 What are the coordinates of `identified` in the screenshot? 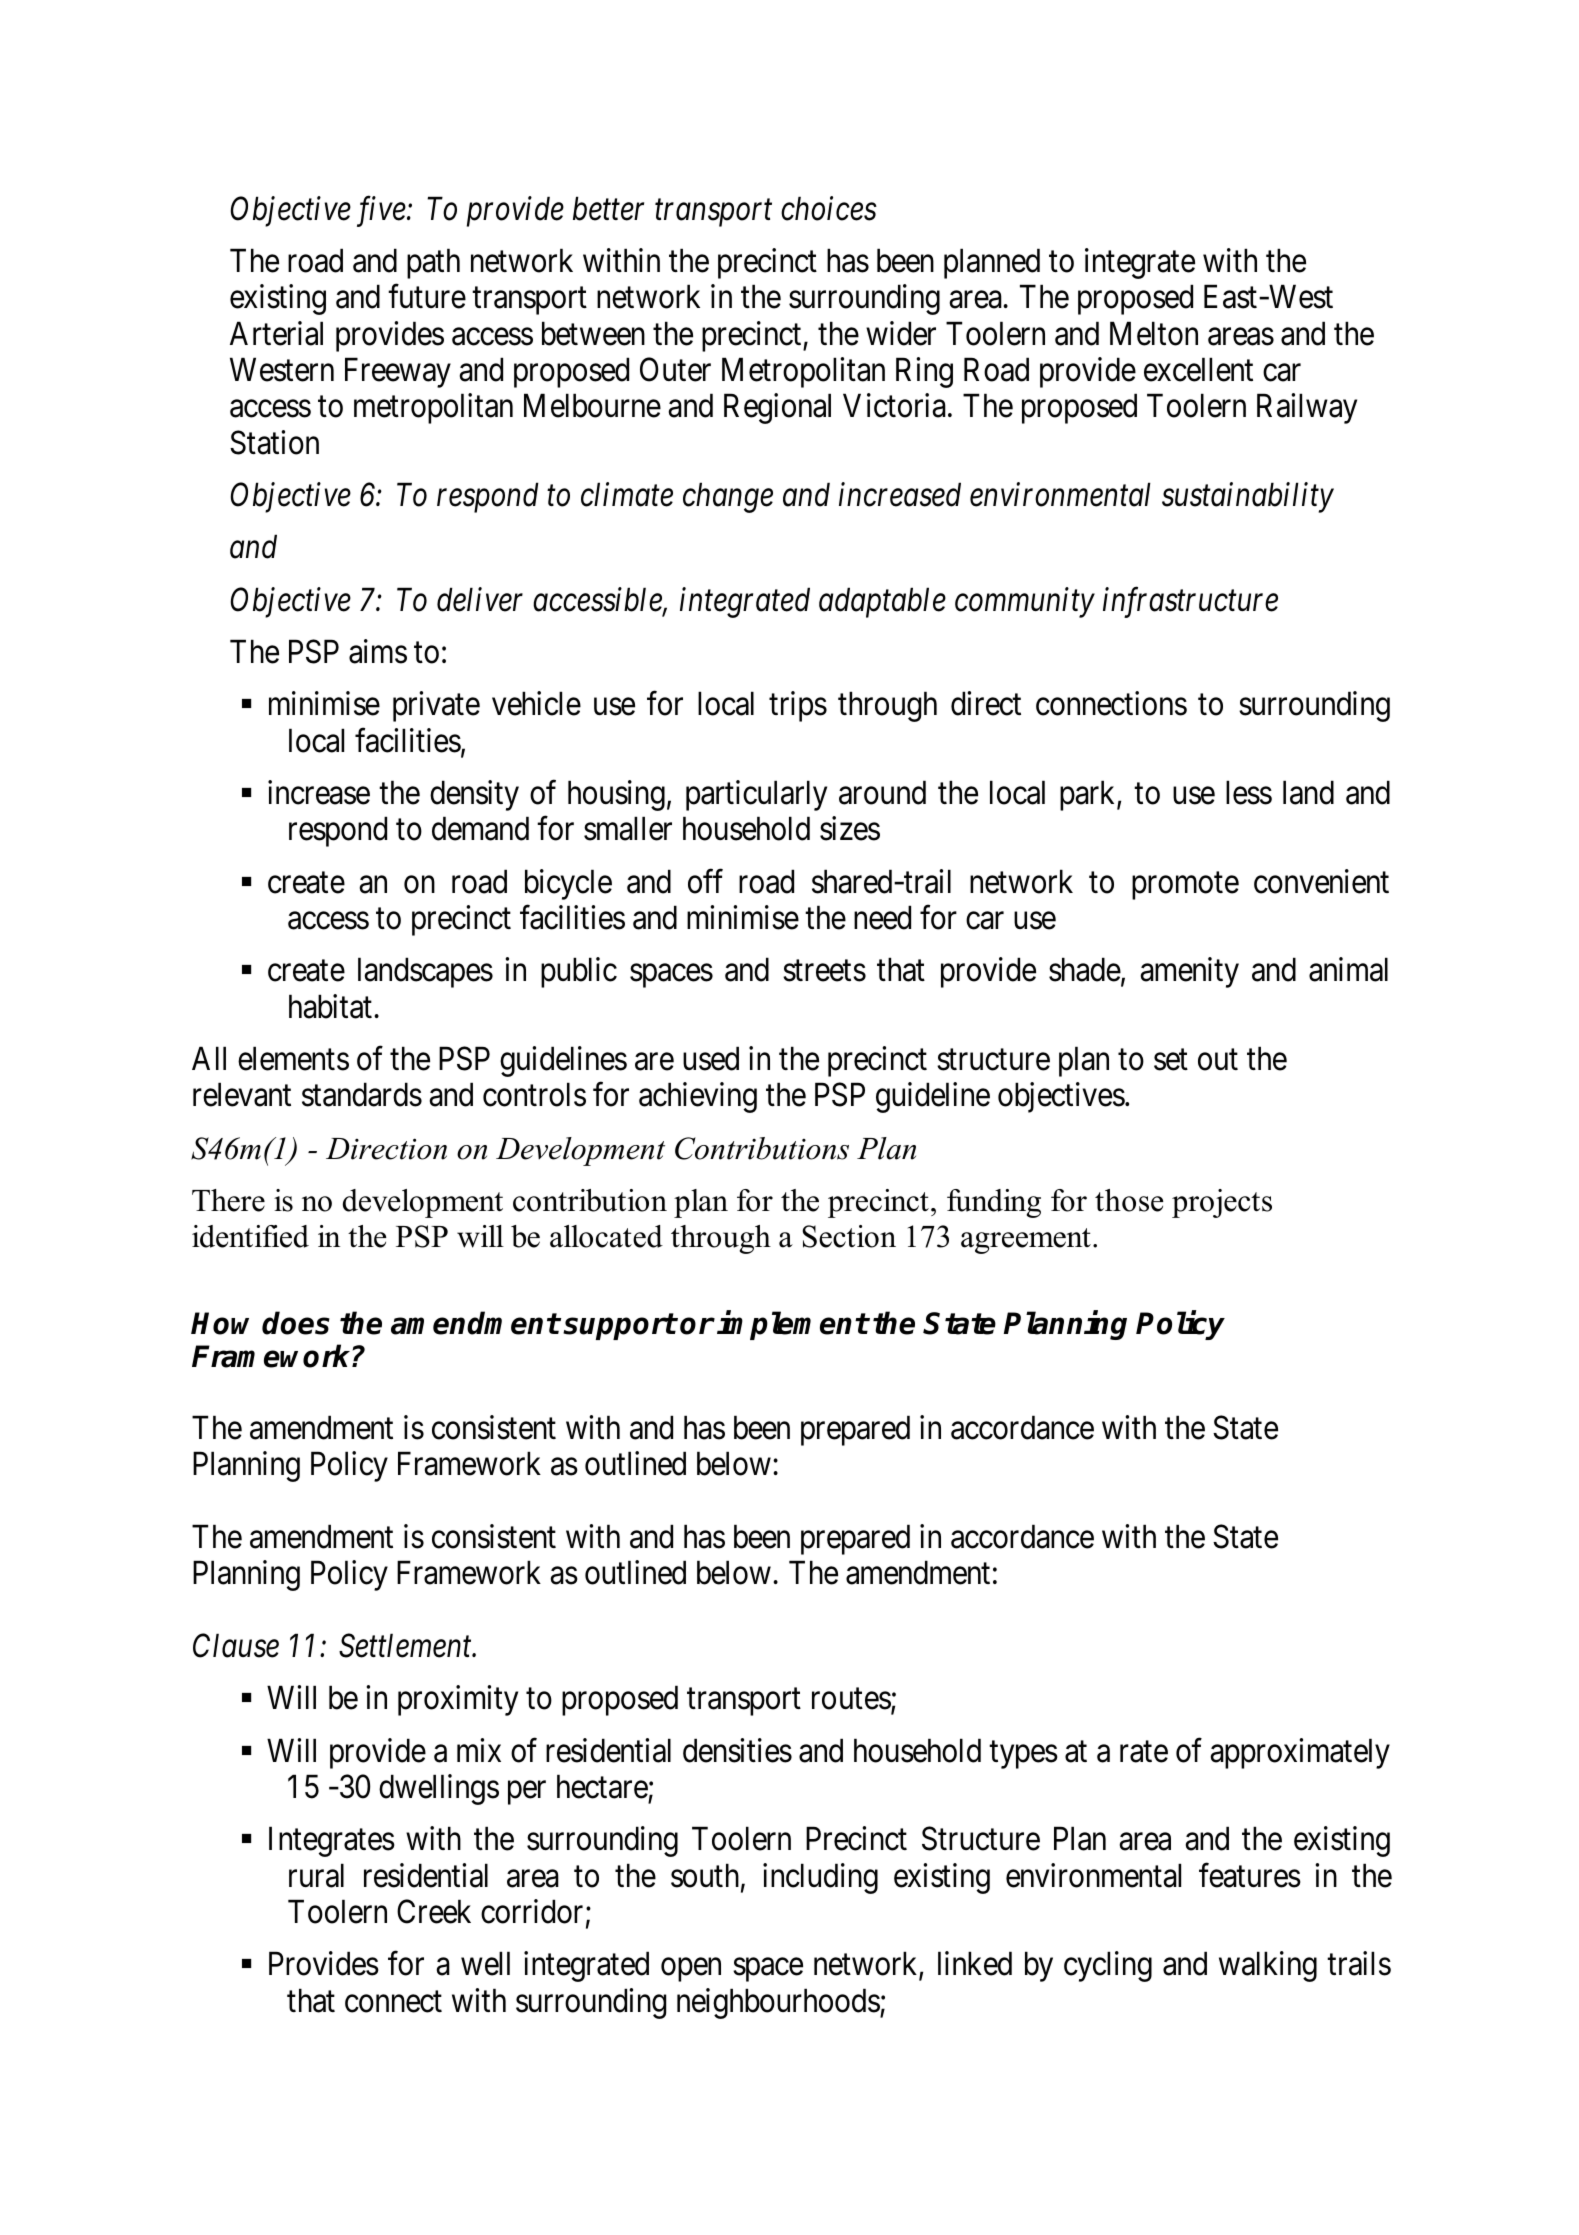 It's located at (250, 1236).
